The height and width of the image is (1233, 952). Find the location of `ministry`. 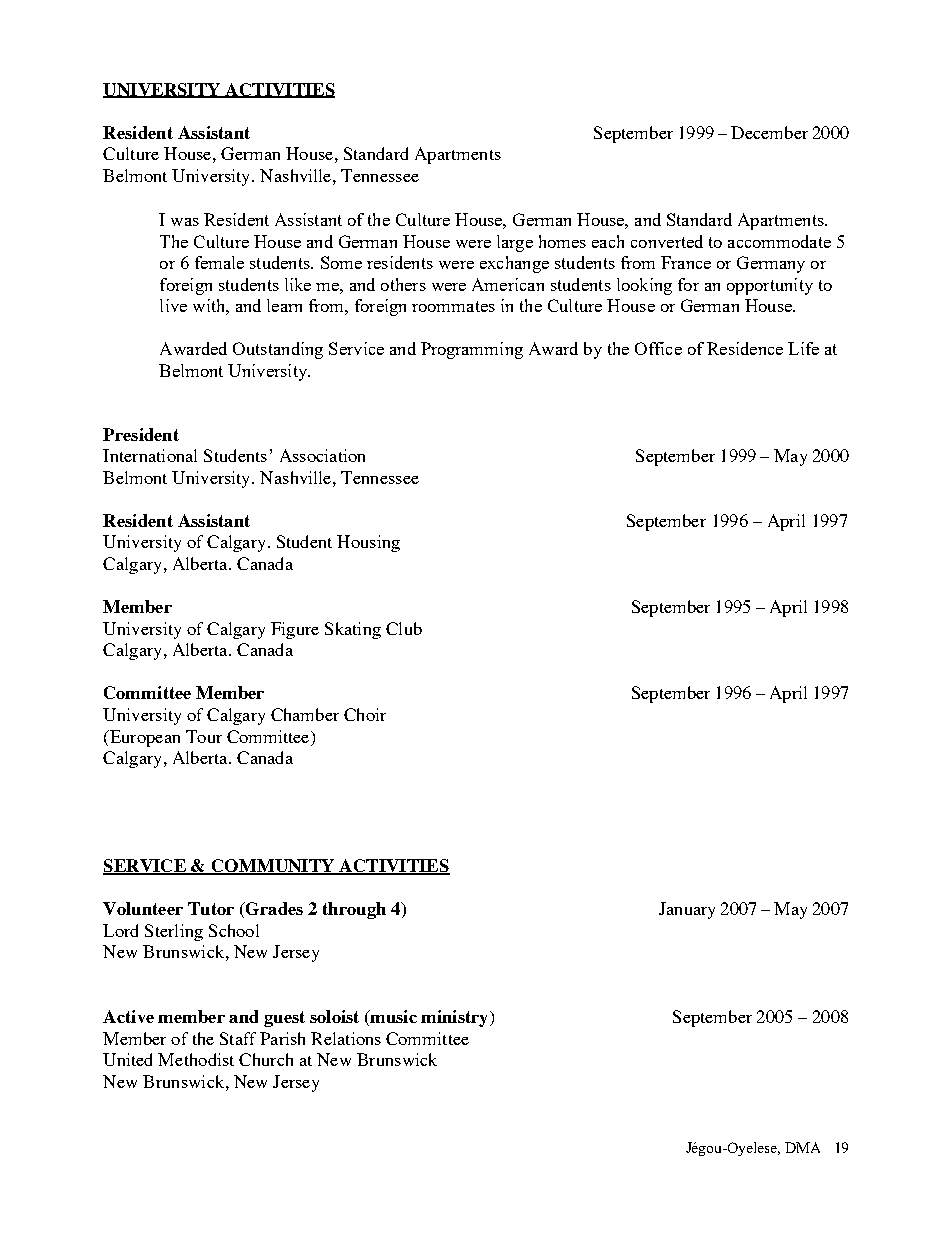

ministry is located at coordinates (456, 1018).
